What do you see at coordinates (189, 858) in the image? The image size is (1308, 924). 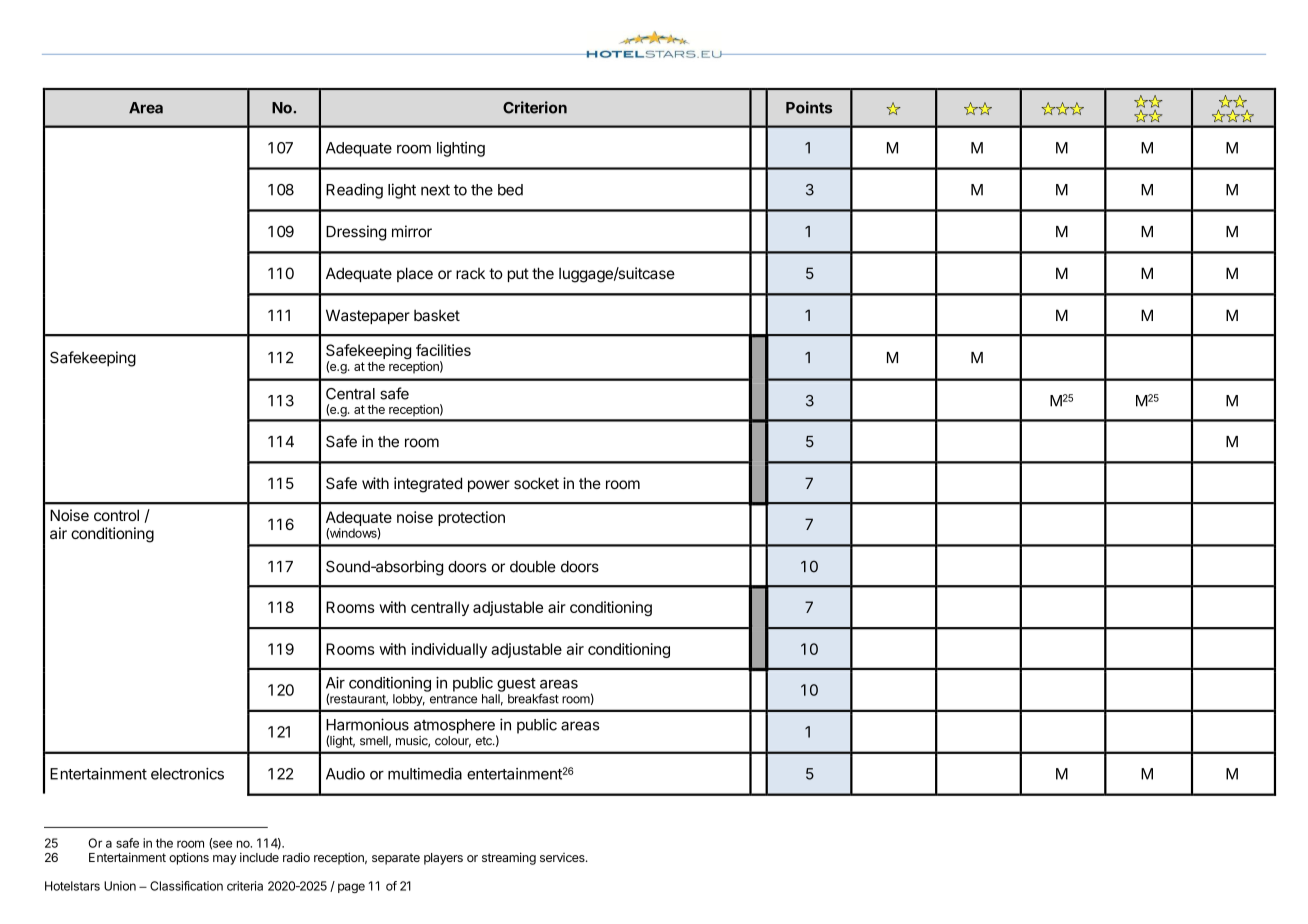 I see `options` at bounding box center [189, 858].
